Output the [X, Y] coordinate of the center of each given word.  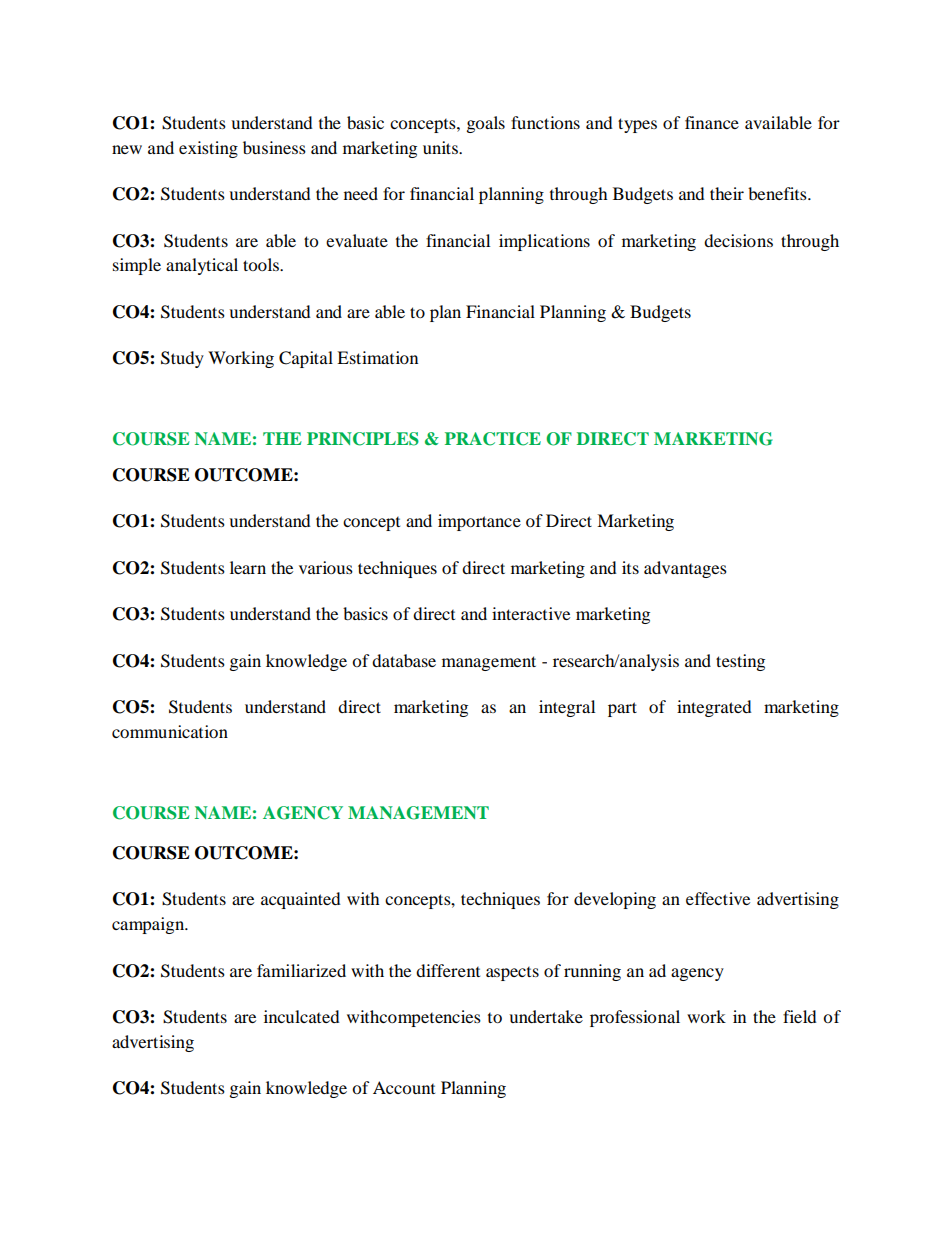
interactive [531, 613]
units [441, 147]
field [800, 1016]
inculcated [302, 1016]
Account [404, 1087]
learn [248, 567]
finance [712, 122]
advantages [685, 569]
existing [208, 149]
